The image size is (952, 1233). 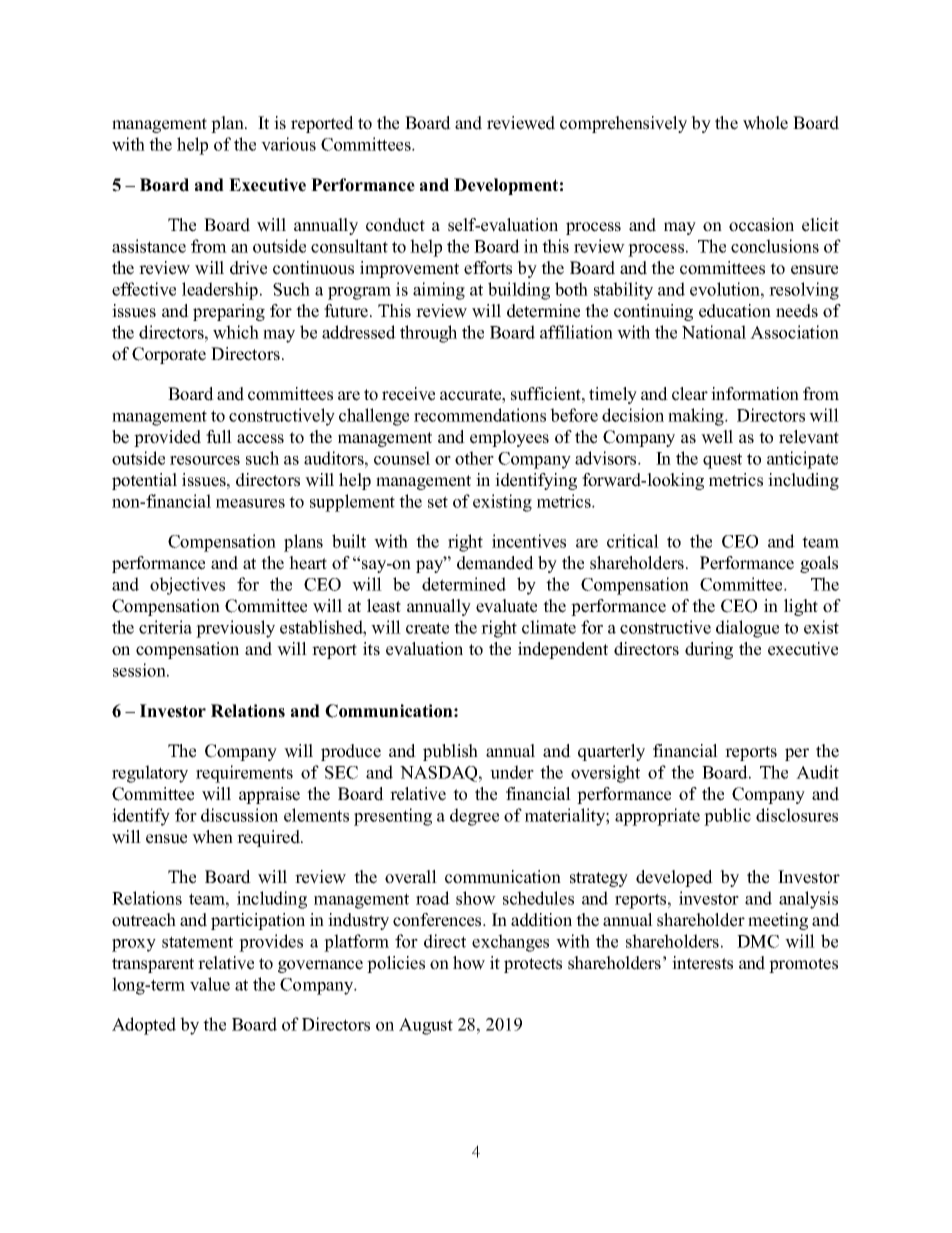 What do you see at coordinates (395, 225) in the screenshot?
I see `conduct` at bounding box center [395, 225].
